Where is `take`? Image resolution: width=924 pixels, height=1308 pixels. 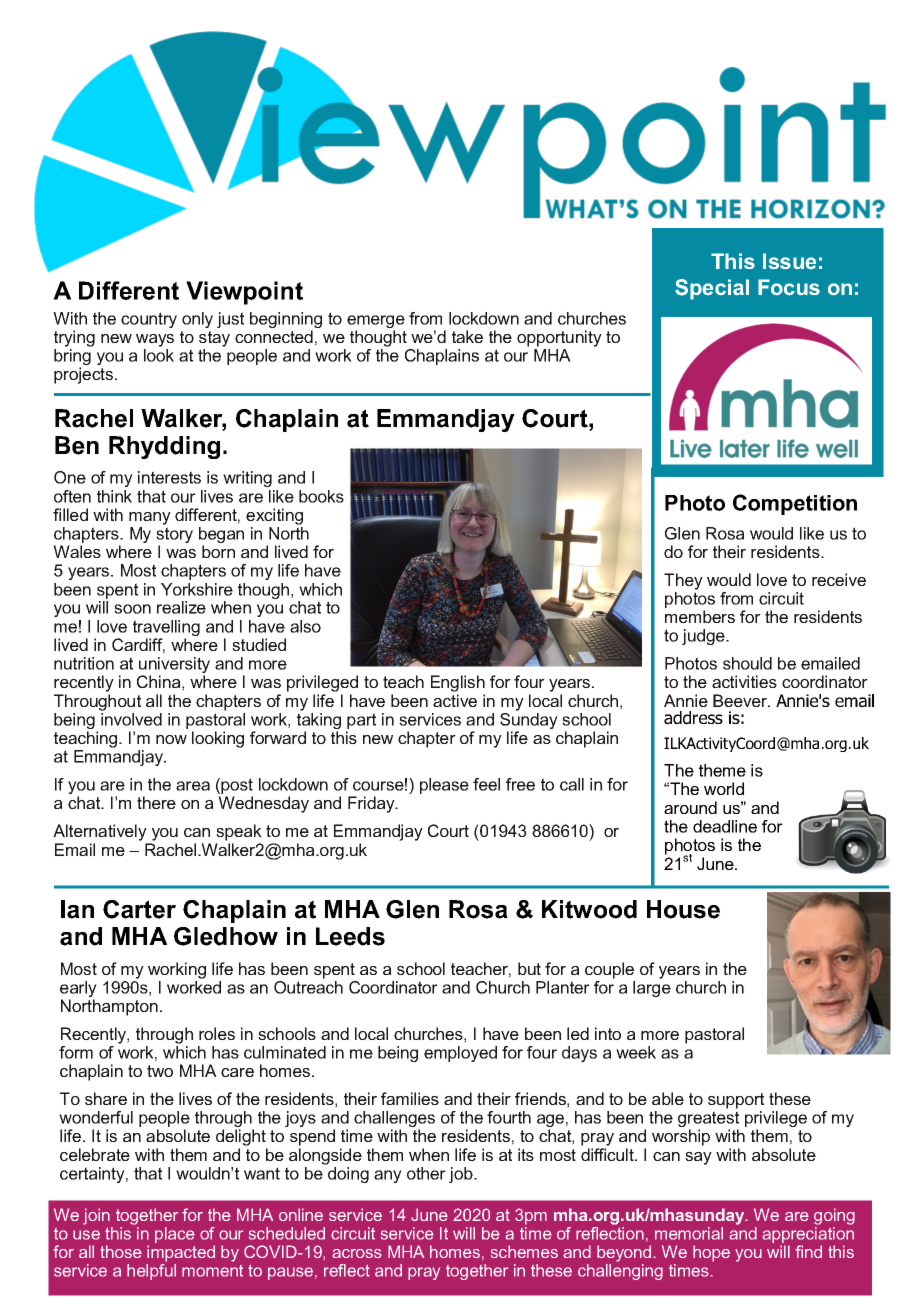
take is located at coordinates (467, 336).
